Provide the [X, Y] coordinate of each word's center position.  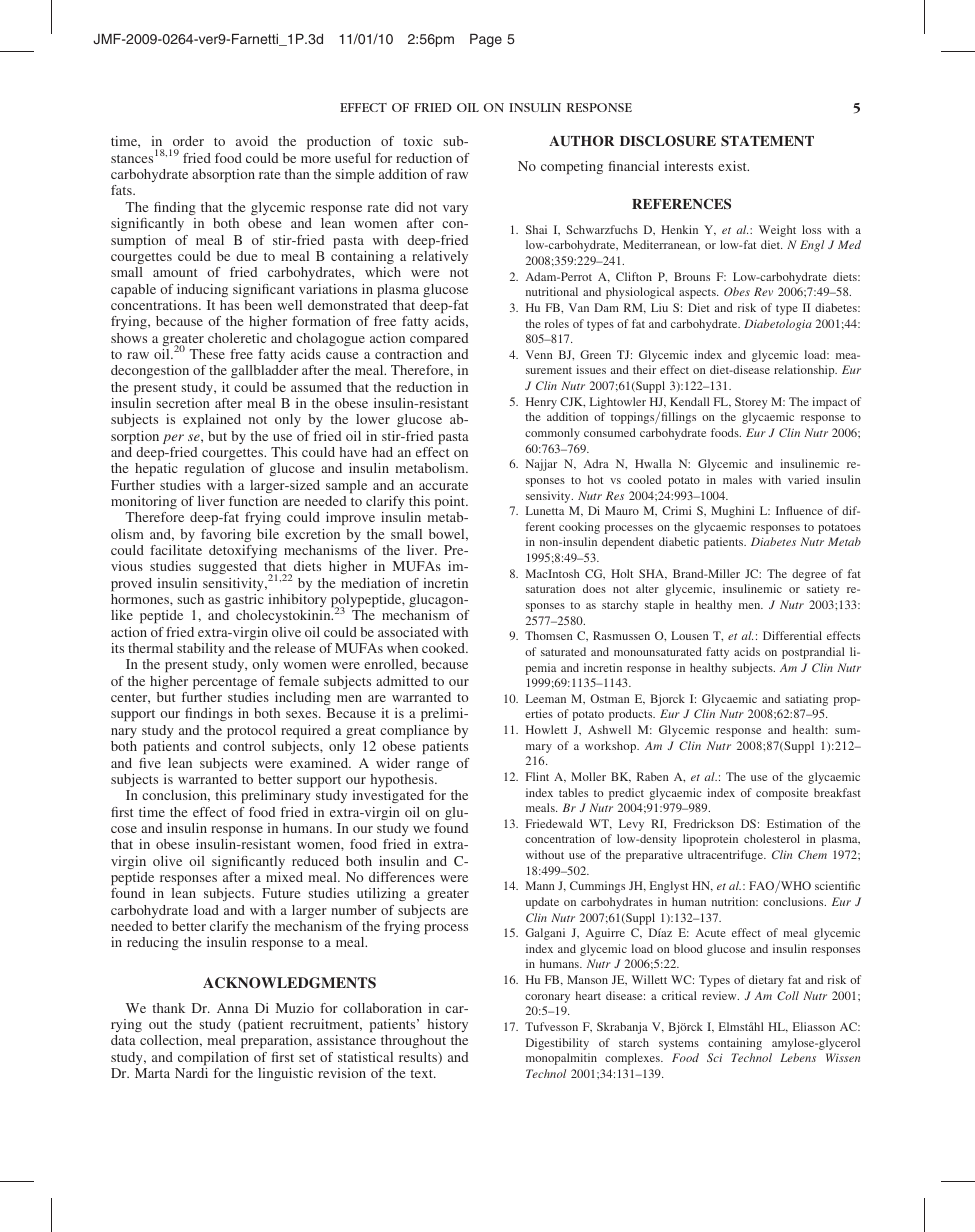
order [188, 143]
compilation [213, 1058]
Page [486, 40]
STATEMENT [767, 140]
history [448, 1025]
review [720, 995]
